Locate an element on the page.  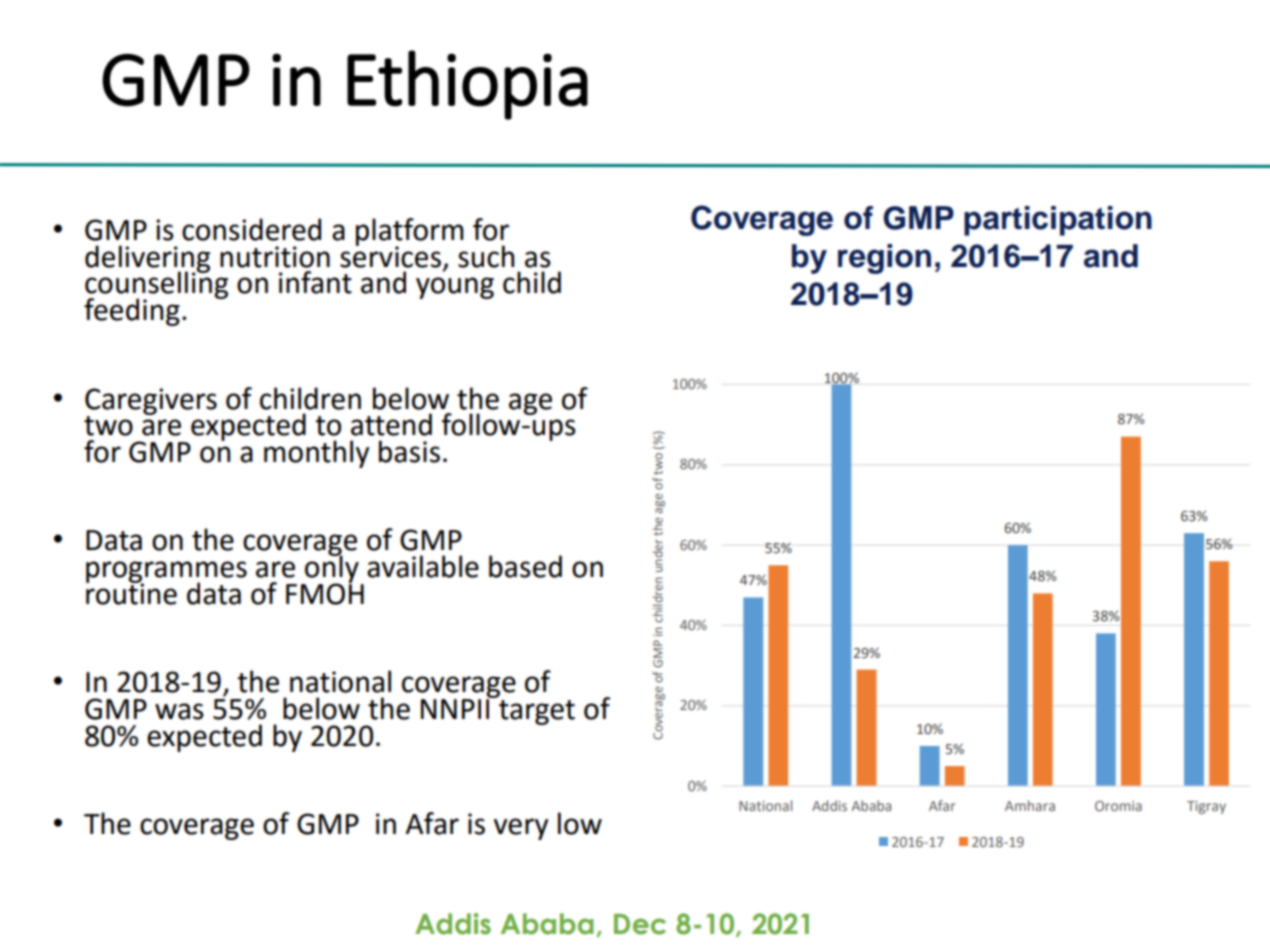
Ethiopia is located at coordinates (467, 85).
